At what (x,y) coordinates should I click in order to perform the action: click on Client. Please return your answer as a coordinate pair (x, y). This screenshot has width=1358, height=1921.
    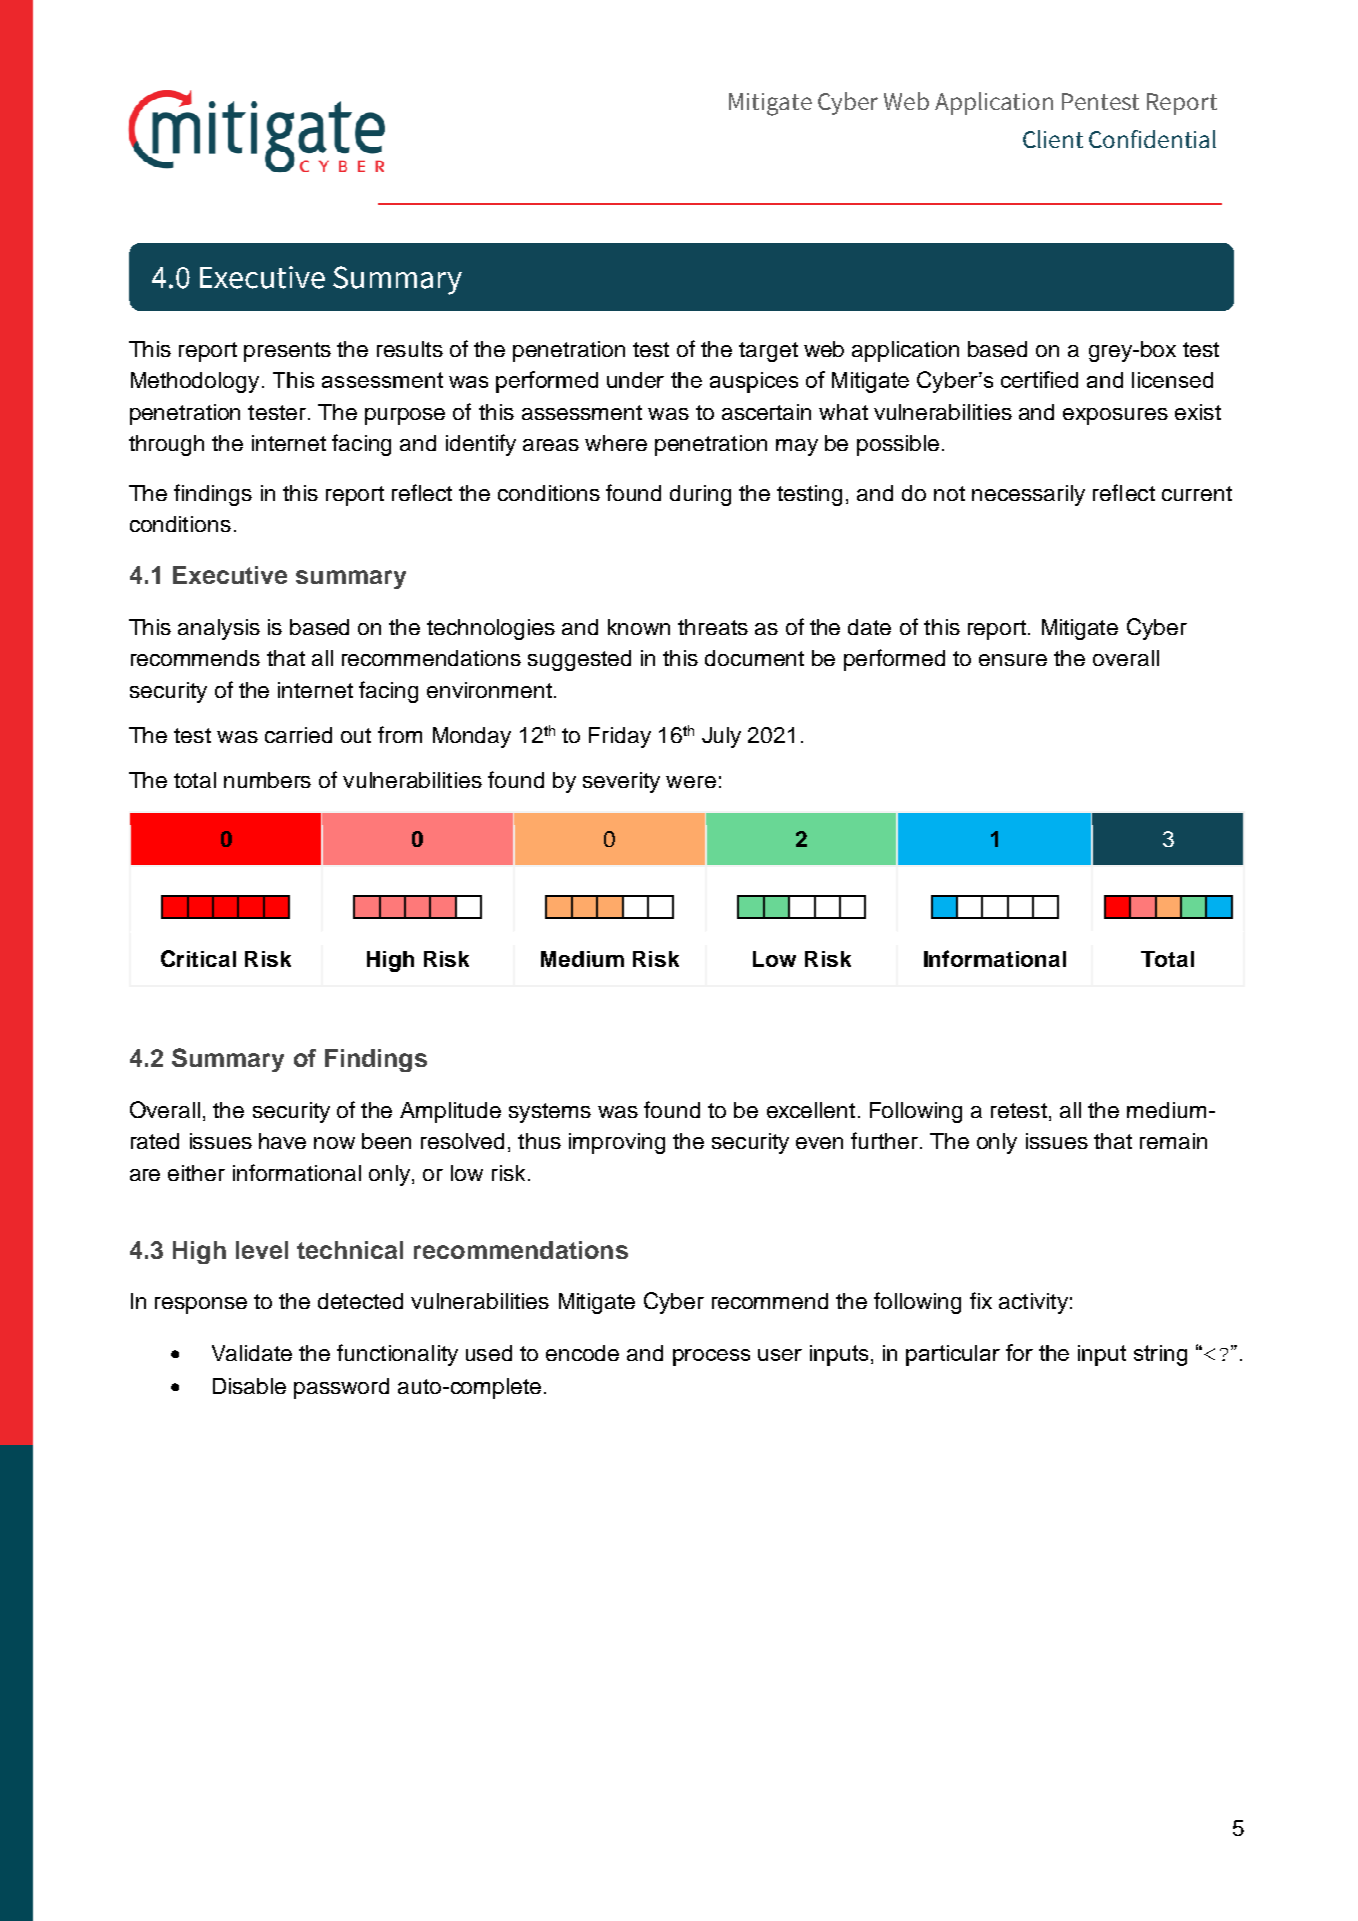
    Looking at the image, I should click on (1053, 139).
